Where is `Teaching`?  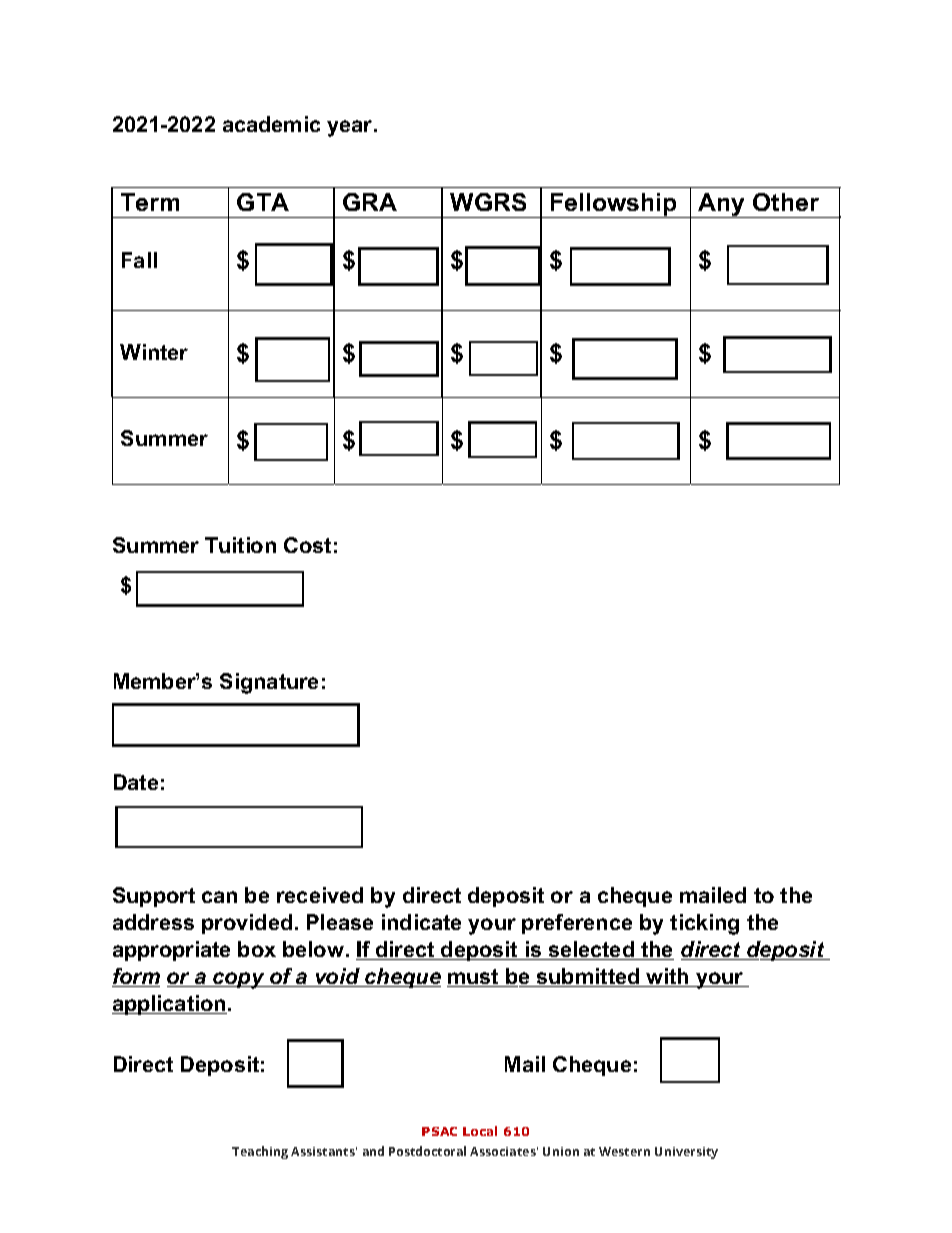 Teaching is located at coordinates (260, 1152).
